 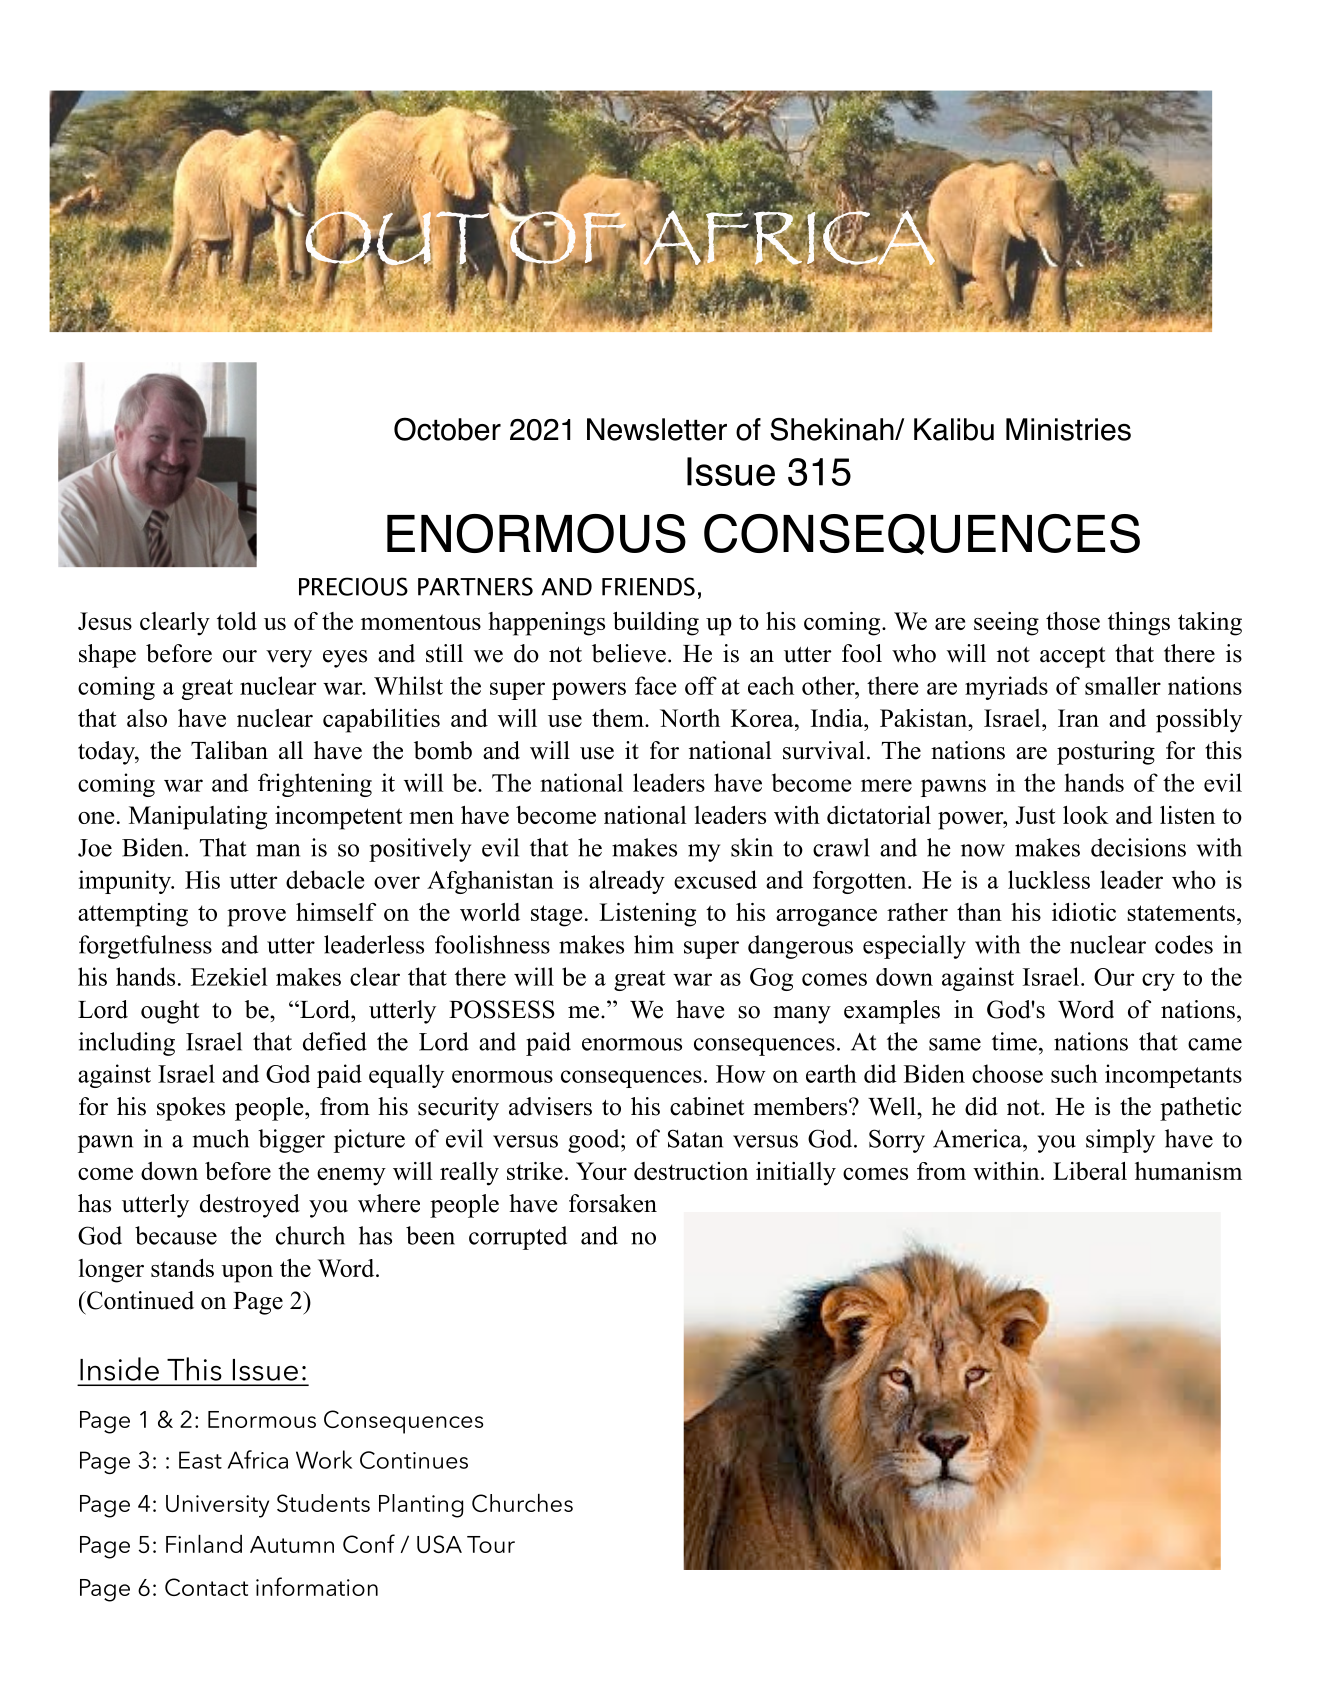 What do you see at coordinates (204, 1544) in the document?
I see `Finland` at bounding box center [204, 1544].
